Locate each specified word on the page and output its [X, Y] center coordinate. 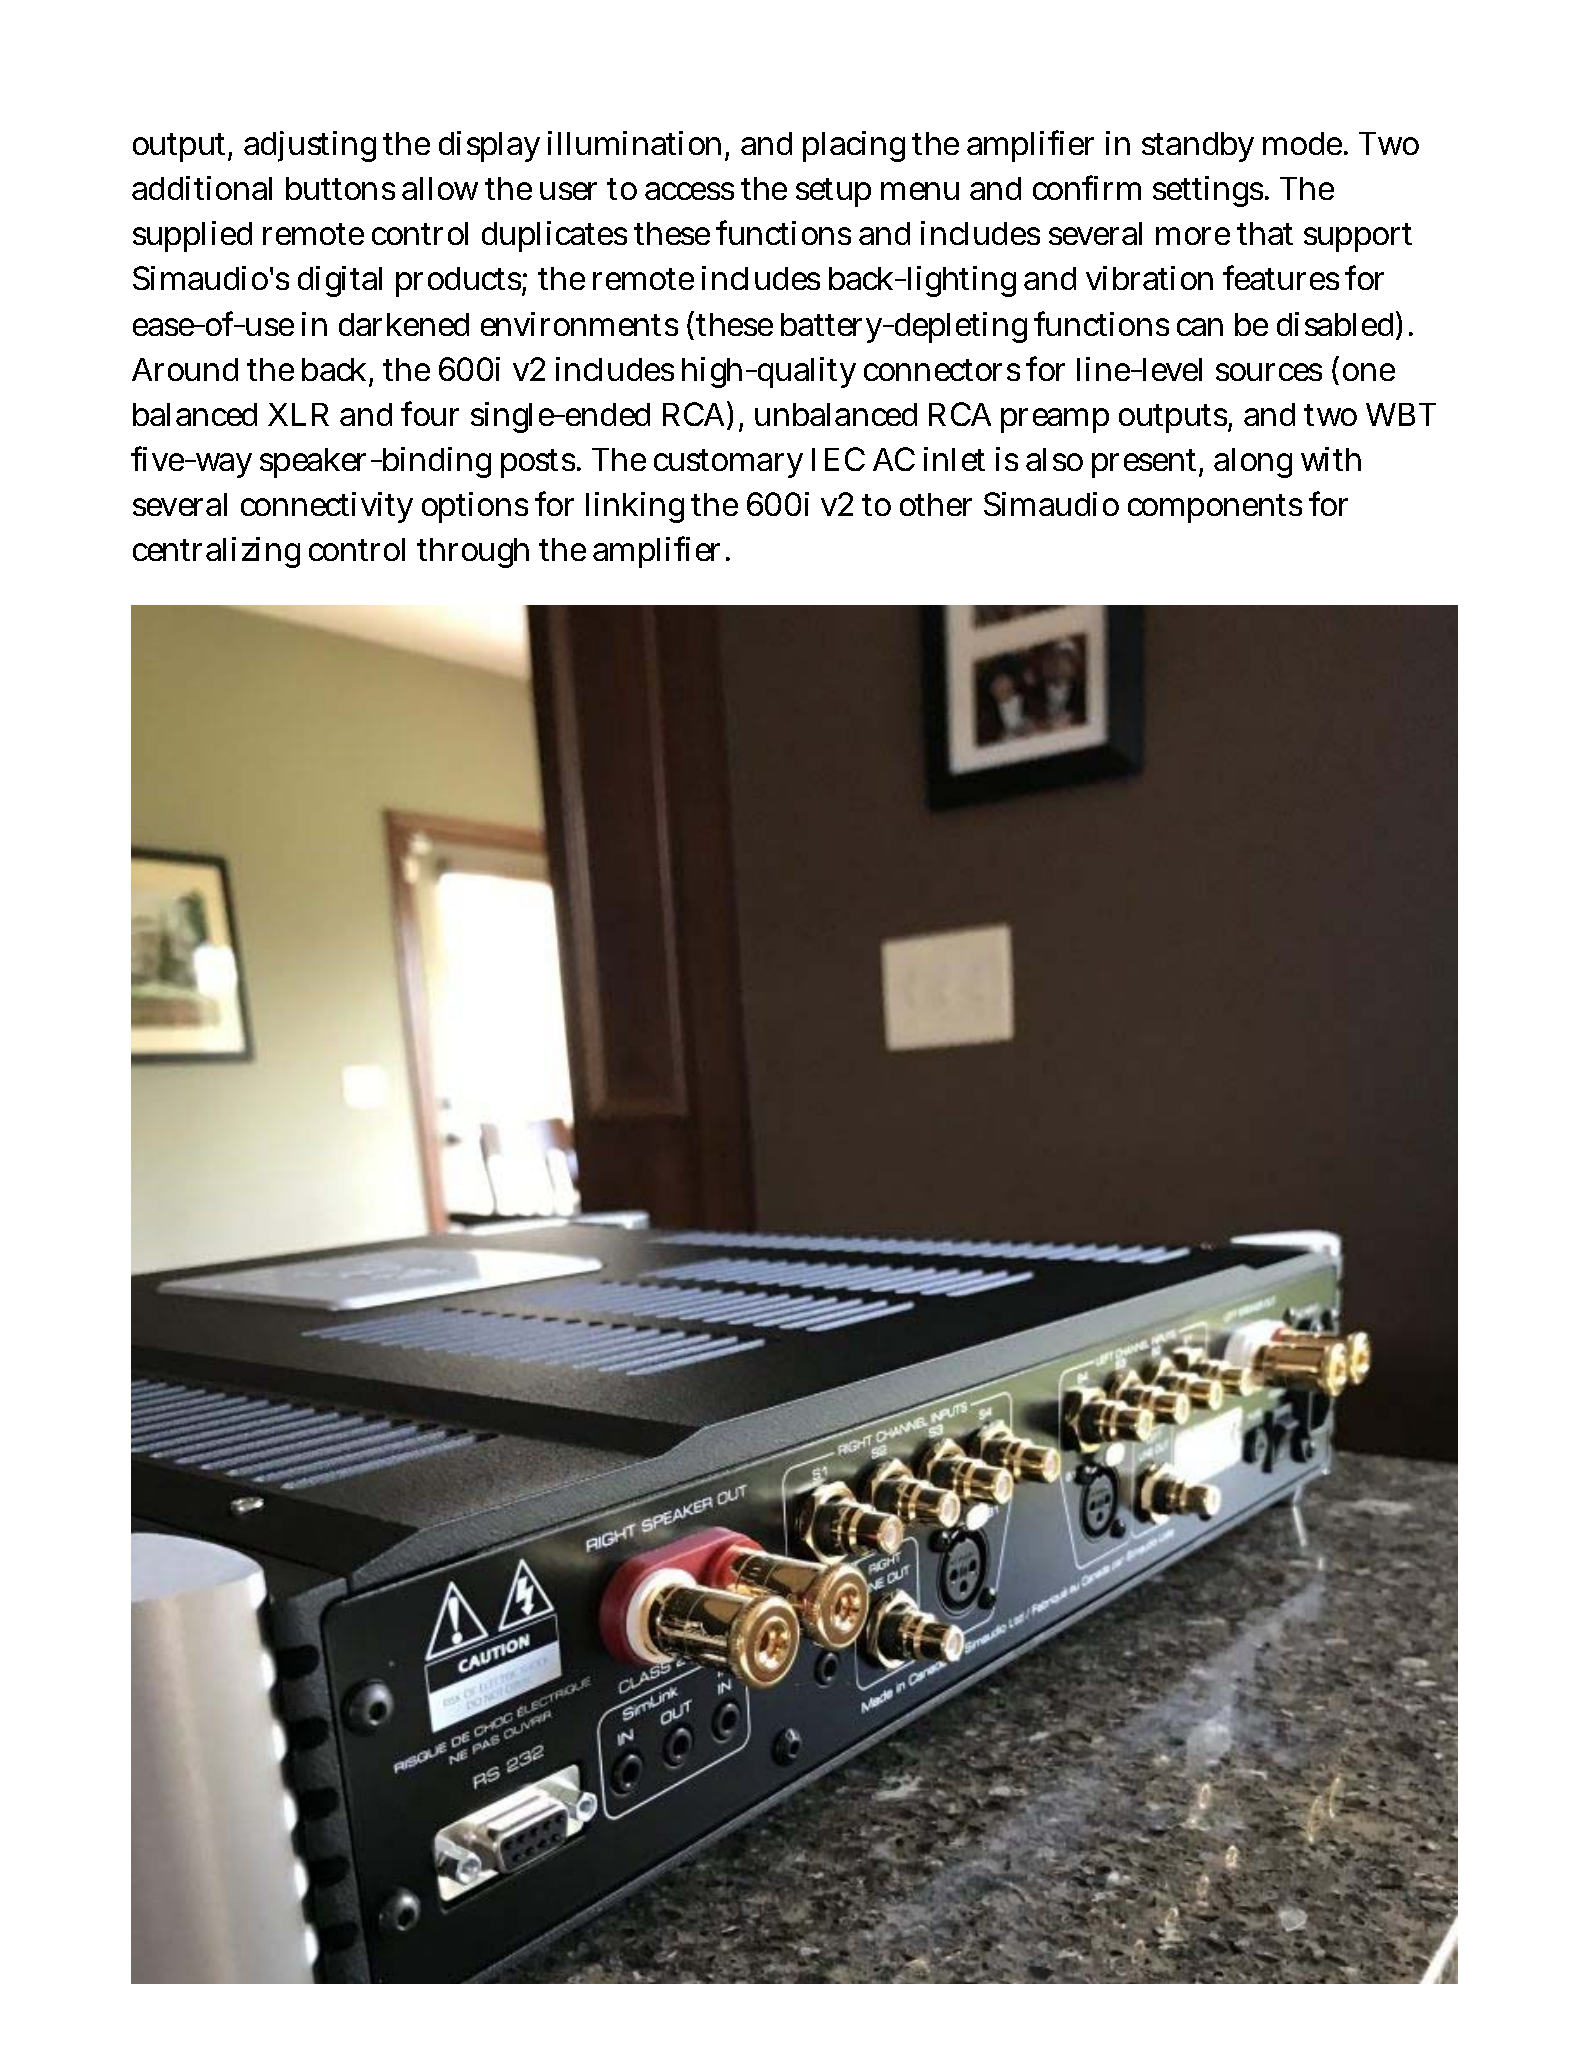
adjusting [310, 146]
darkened [404, 324]
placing [854, 146]
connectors [942, 370]
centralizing [216, 552]
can [1200, 327]
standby [1198, 147]
